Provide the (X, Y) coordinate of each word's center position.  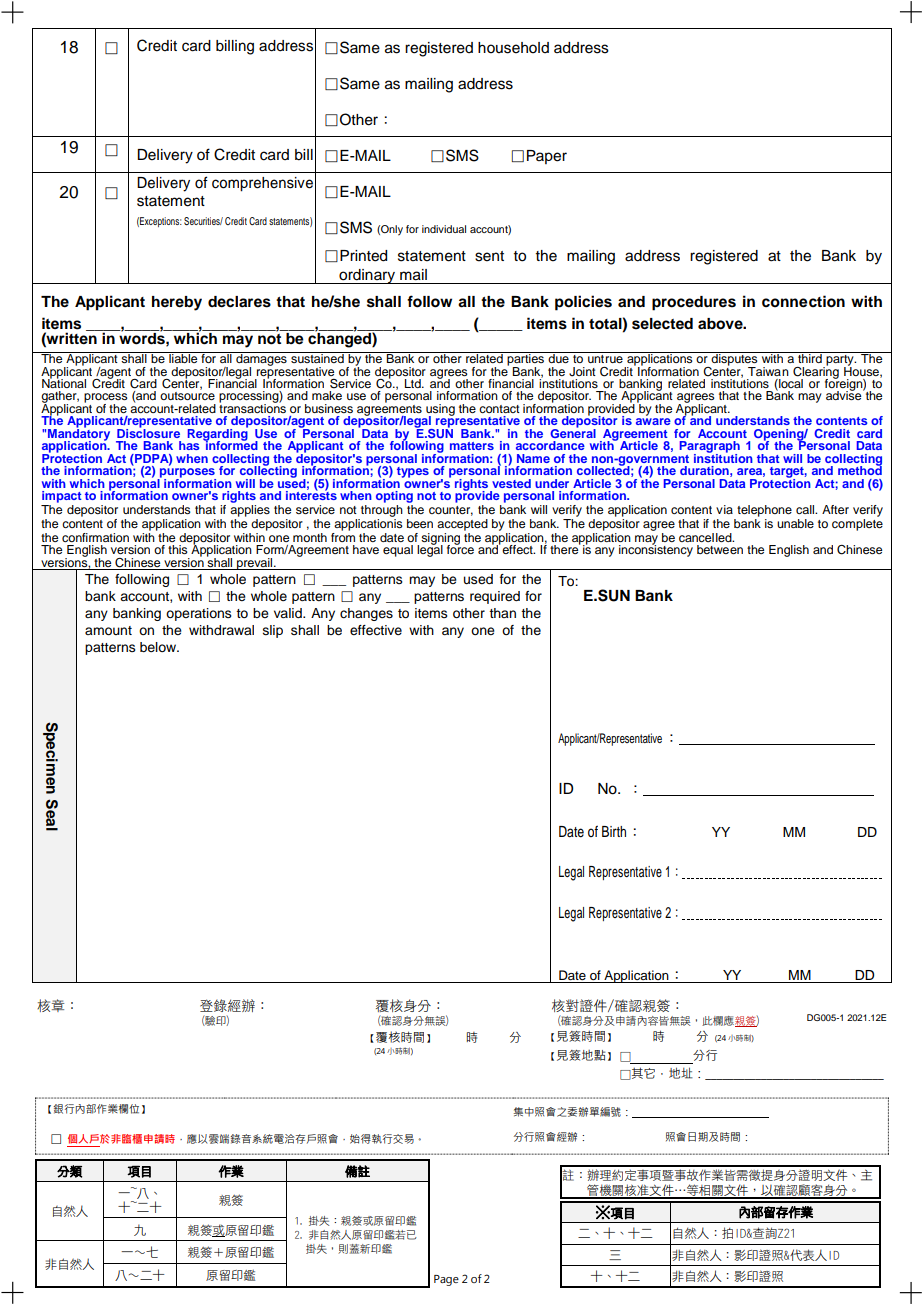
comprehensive (262, 184)
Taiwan (768, 371)
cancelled (706, 537)
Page (446, 1280)
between (720, 549)
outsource (187, 396)
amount (108, 630)
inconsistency (656, 550)
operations (199, 614)
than (502, 613)
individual (444, 229)
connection (803, 301)
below (159, 647)
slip (273, 631)
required (495, 597)
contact (499, 409)
